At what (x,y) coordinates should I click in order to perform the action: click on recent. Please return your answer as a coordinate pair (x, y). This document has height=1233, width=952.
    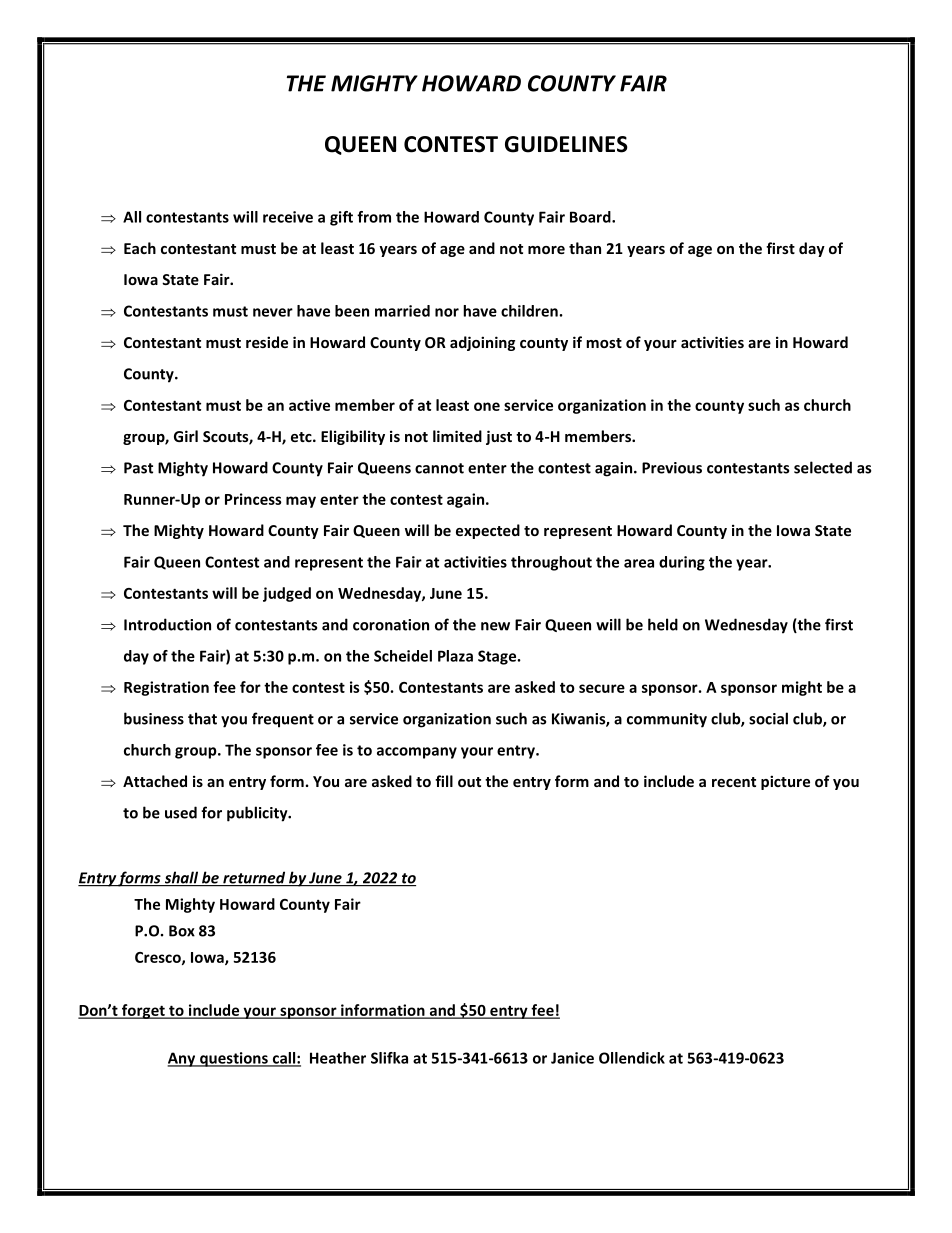
    Looking at the image, I should click on (734, 782).
